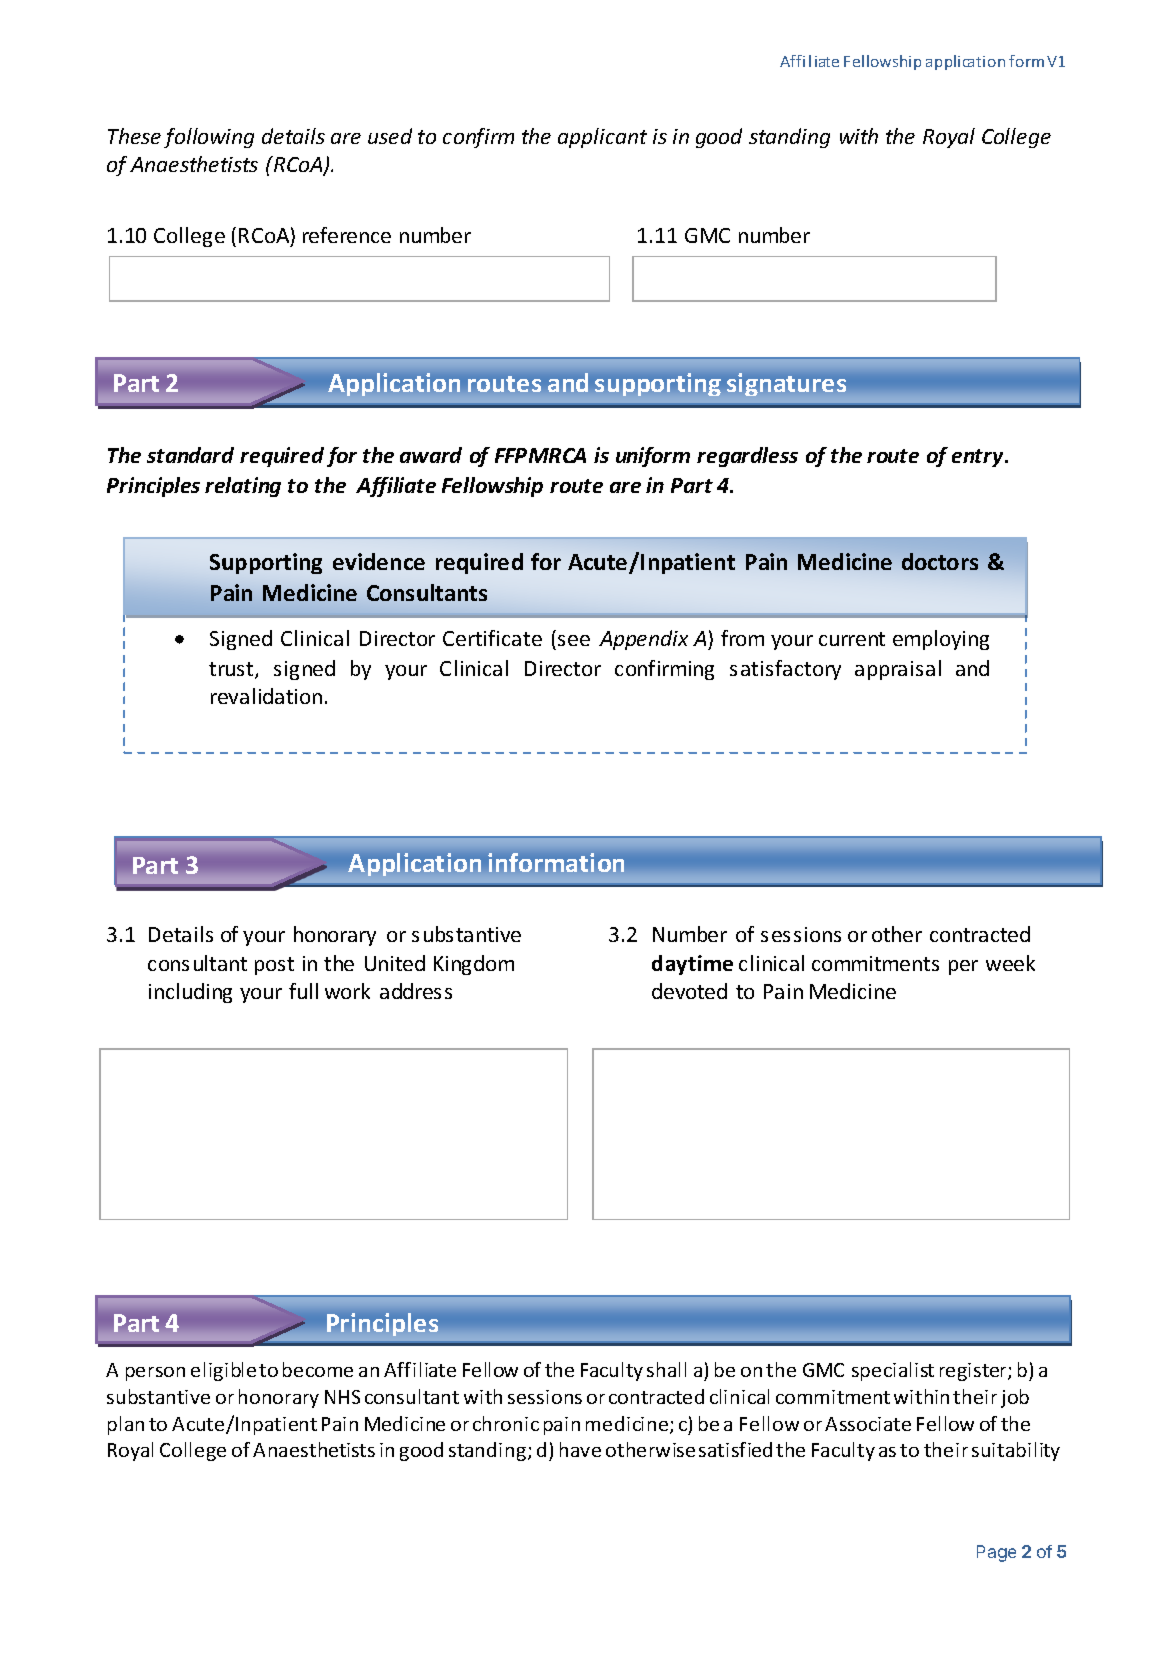 This screenshot has width=1172, height=1657. I want to click on signatures, so click(786, 384).
